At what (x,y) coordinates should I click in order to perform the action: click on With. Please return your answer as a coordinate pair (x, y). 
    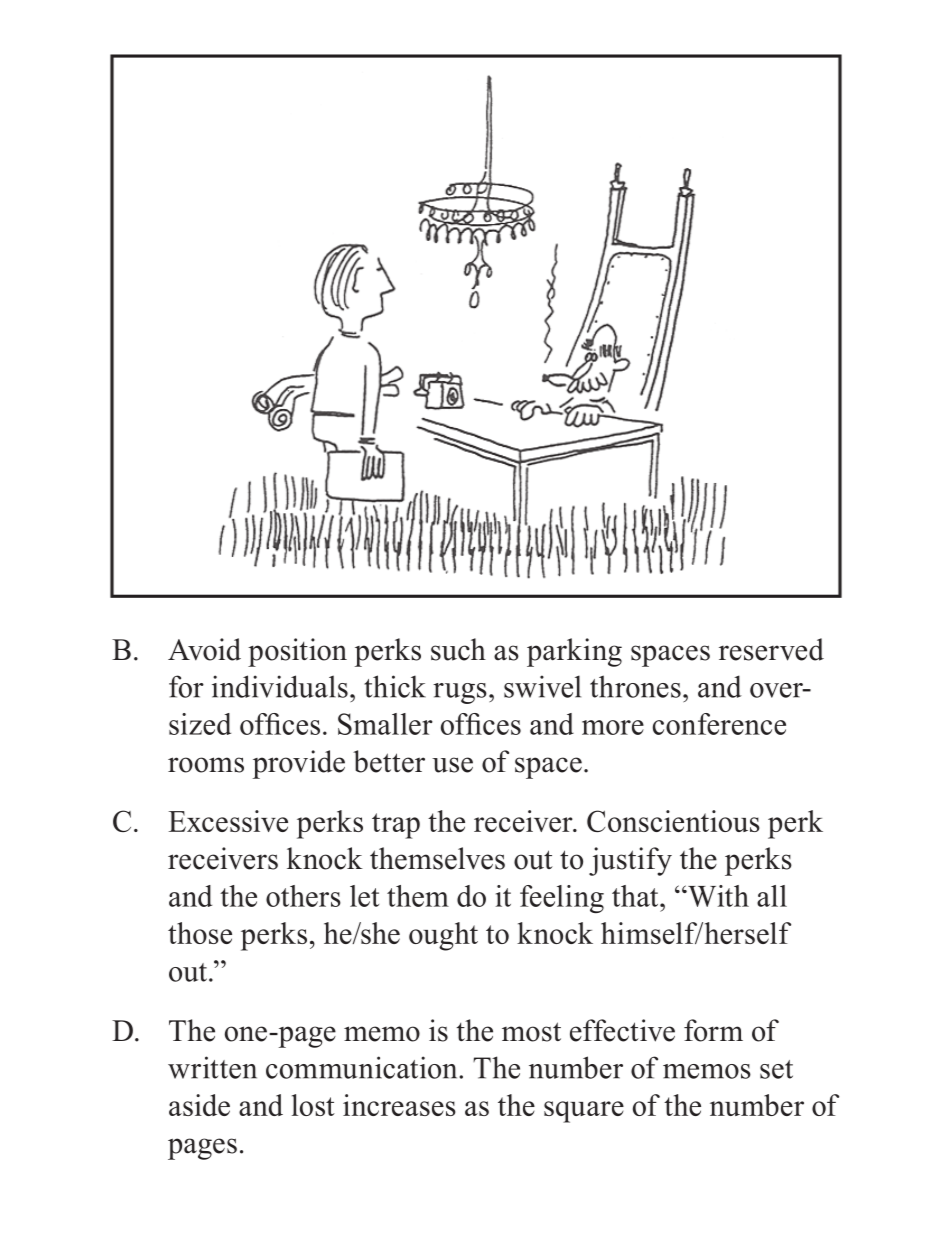
    Looking at the image, I should click on (717, 896).
